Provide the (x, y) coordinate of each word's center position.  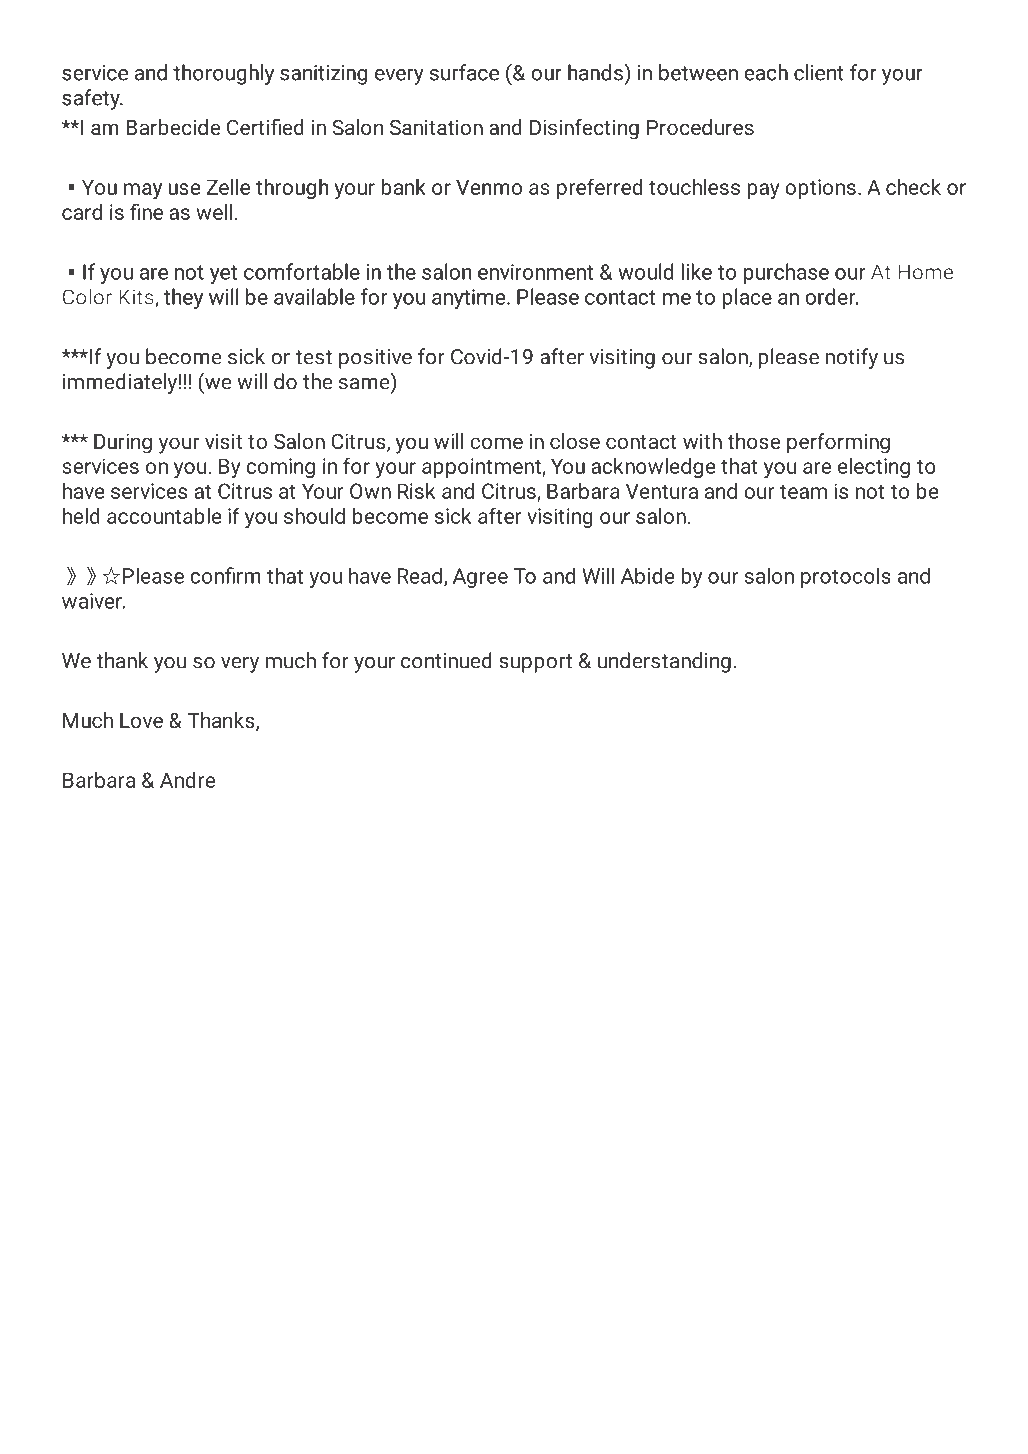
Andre (187, 780)
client (818, 72)
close (575, 441)
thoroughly (223, 74)
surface (464, 72)
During (123, 444)
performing (838, 443)
